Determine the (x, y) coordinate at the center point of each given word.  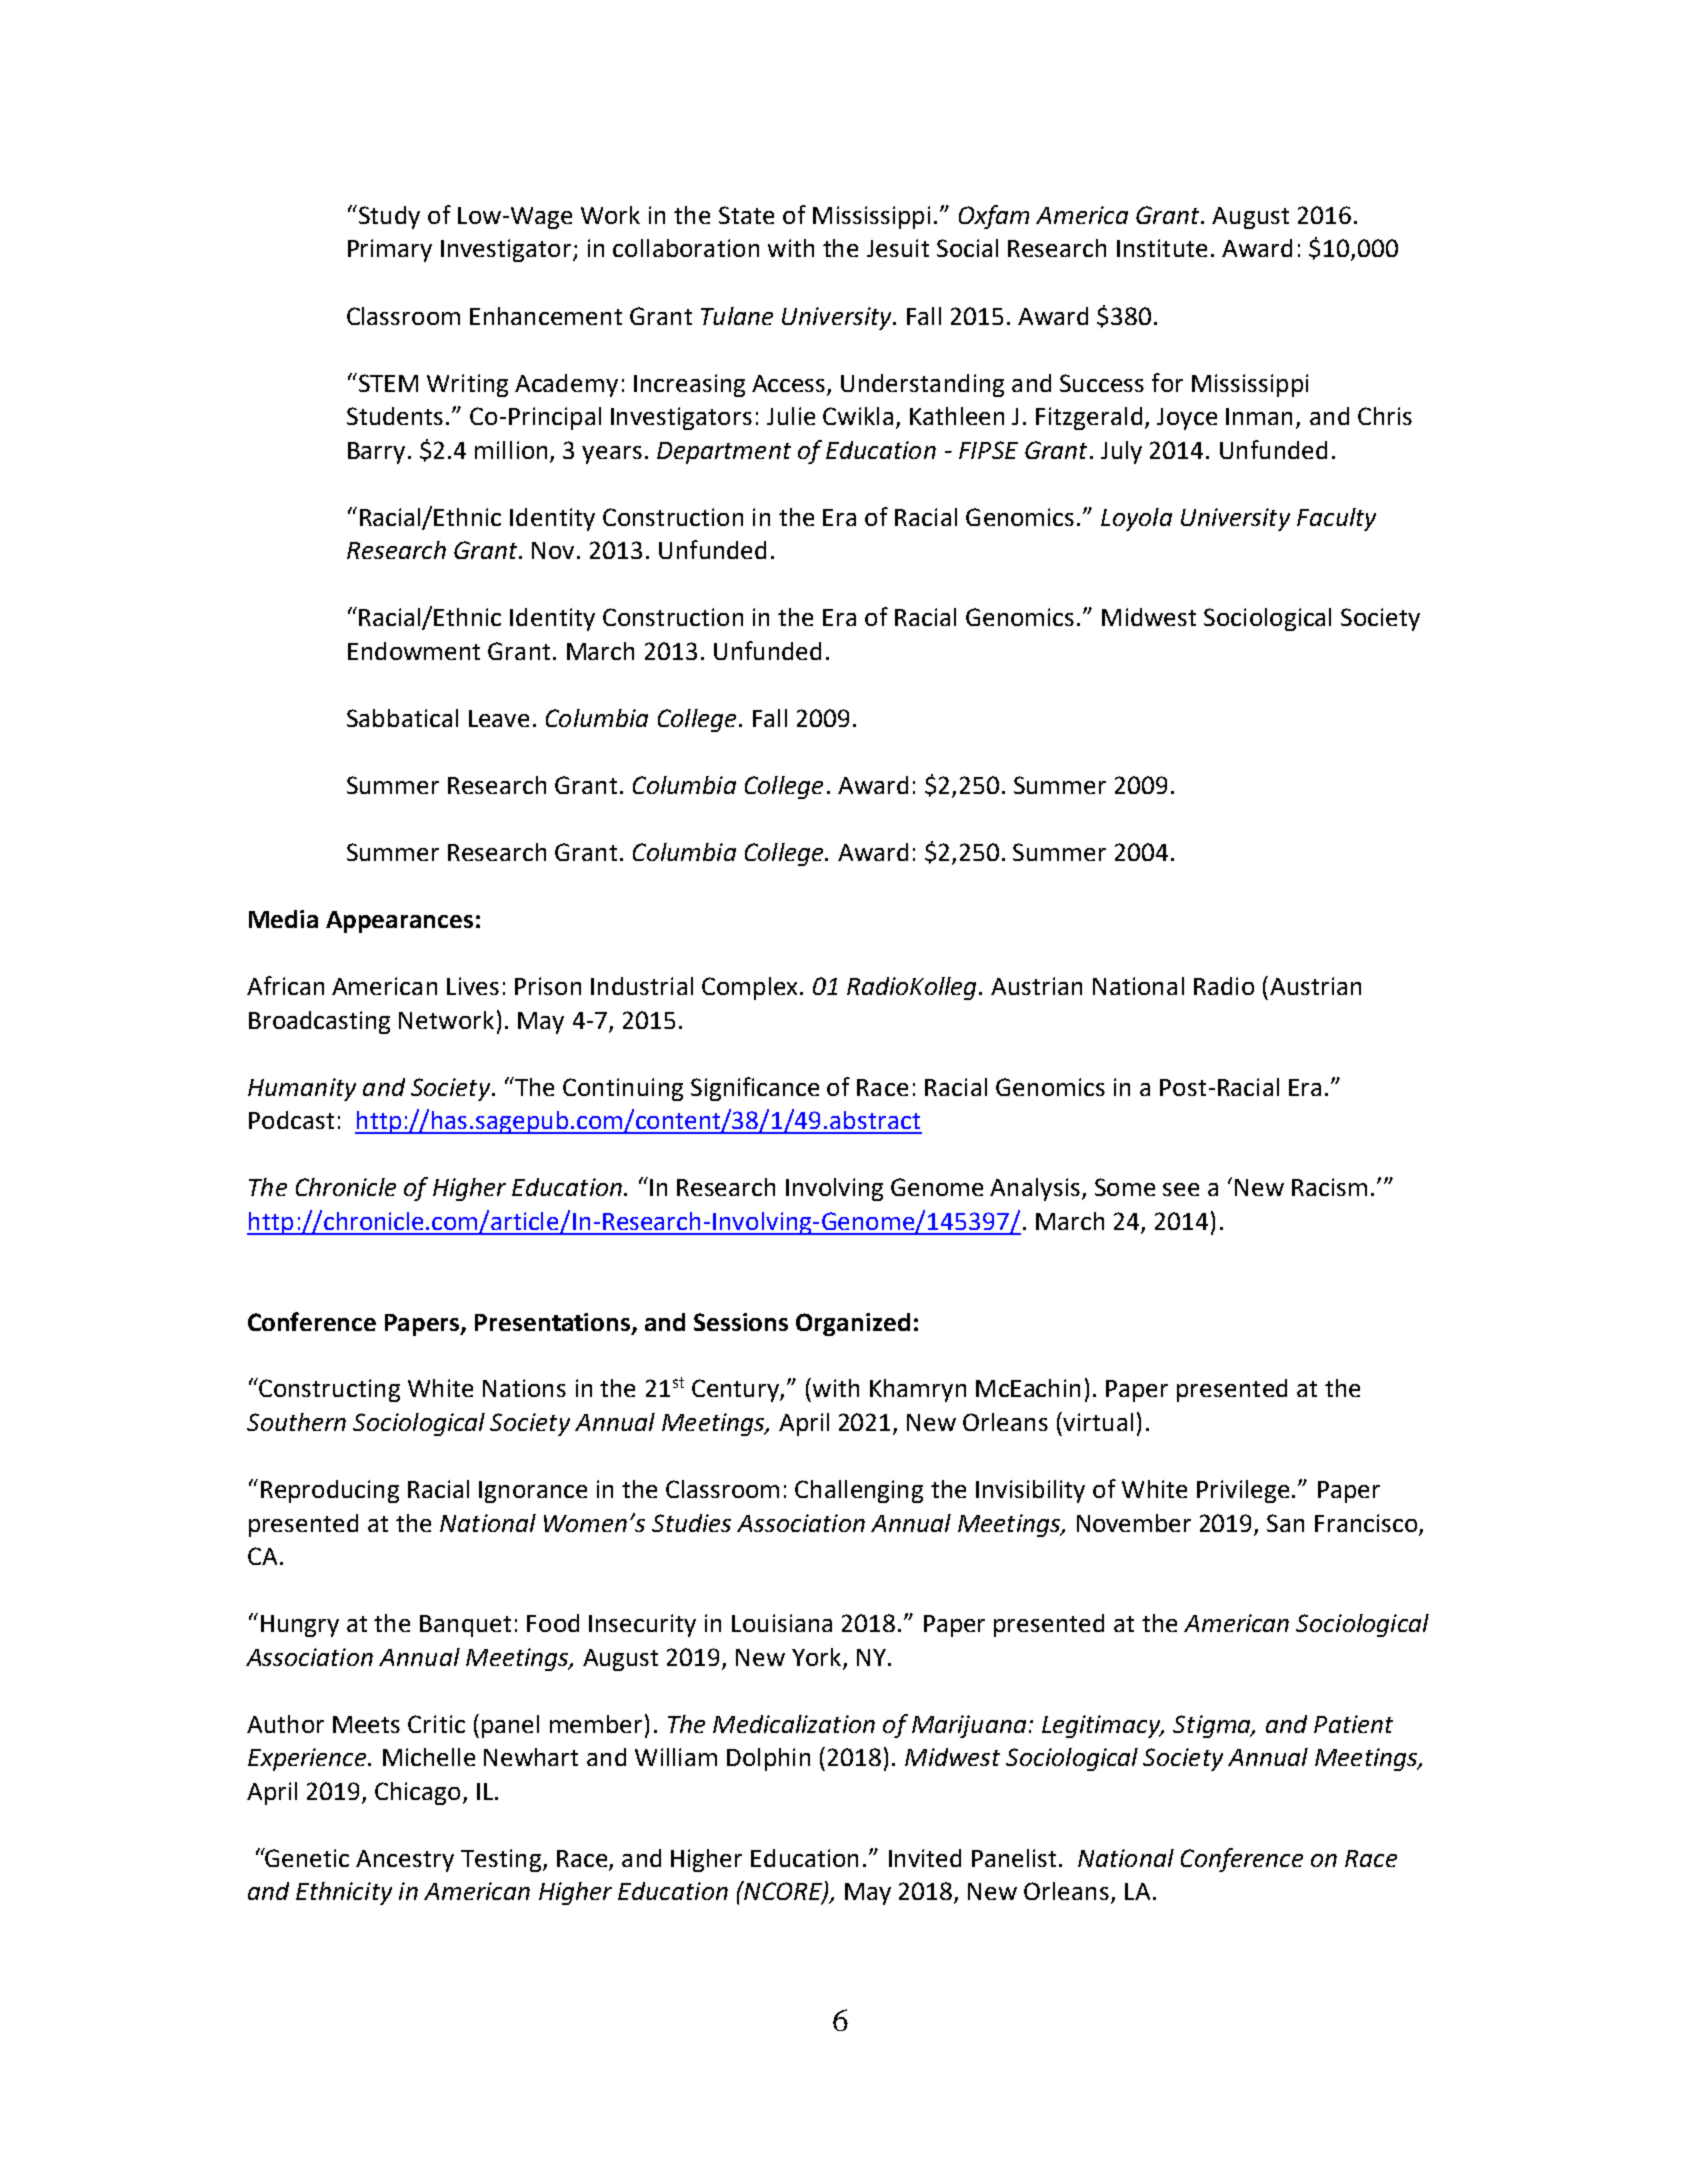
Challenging (859, 1491)
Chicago (417, 1793)
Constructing (329, 1390)
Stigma (1213, 1726)
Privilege (1243, 1491)
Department (724, 453)
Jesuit (898, 248)
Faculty (1336, 519)
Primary (390, 250)
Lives (473, 986)
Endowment (414, 651)
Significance (755, 1089)
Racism (1329, 1187)
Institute (1162, 248)
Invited (925, 1858)
